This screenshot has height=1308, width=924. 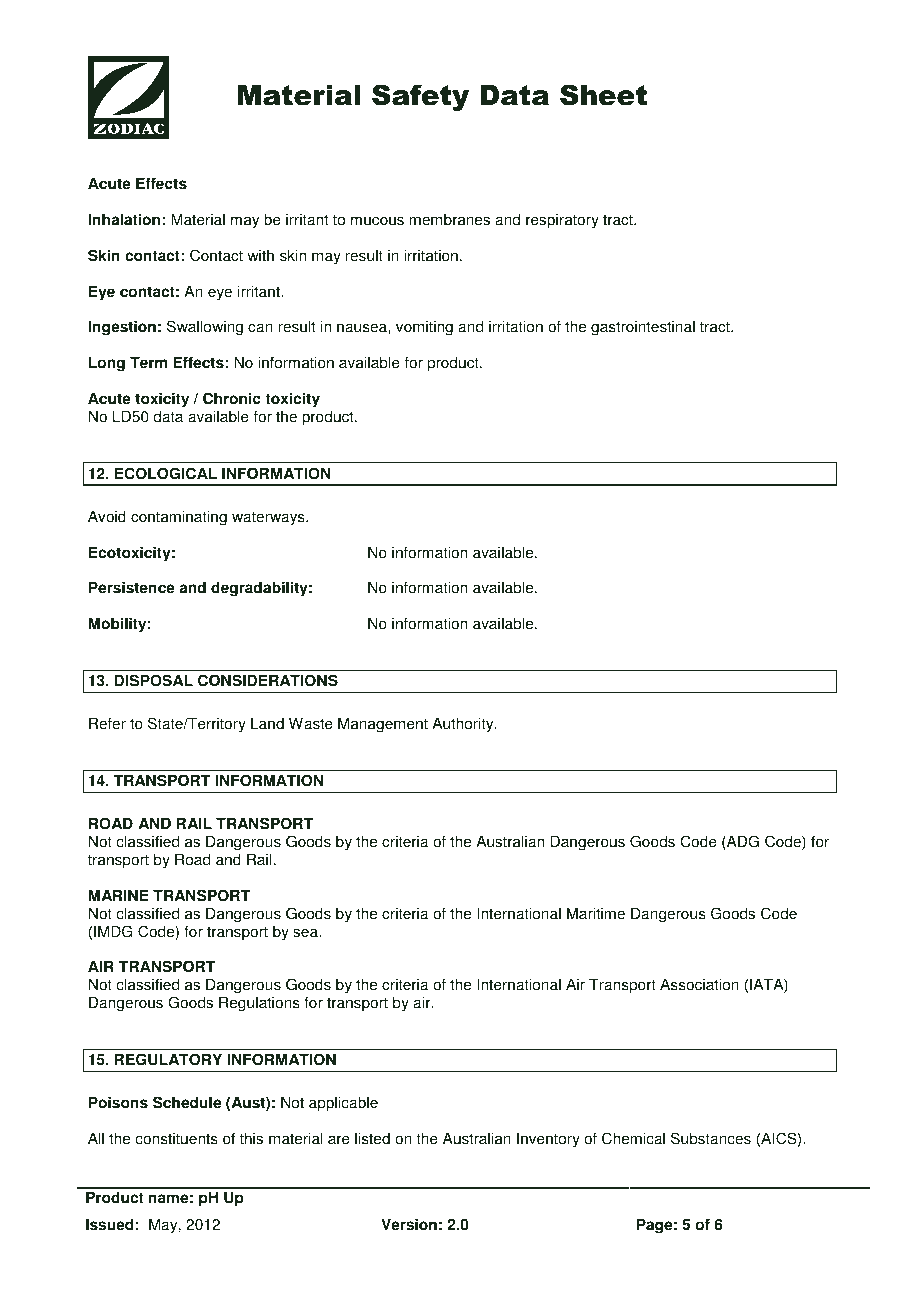 I want to click on waterways, so click(x=269, y=518).
